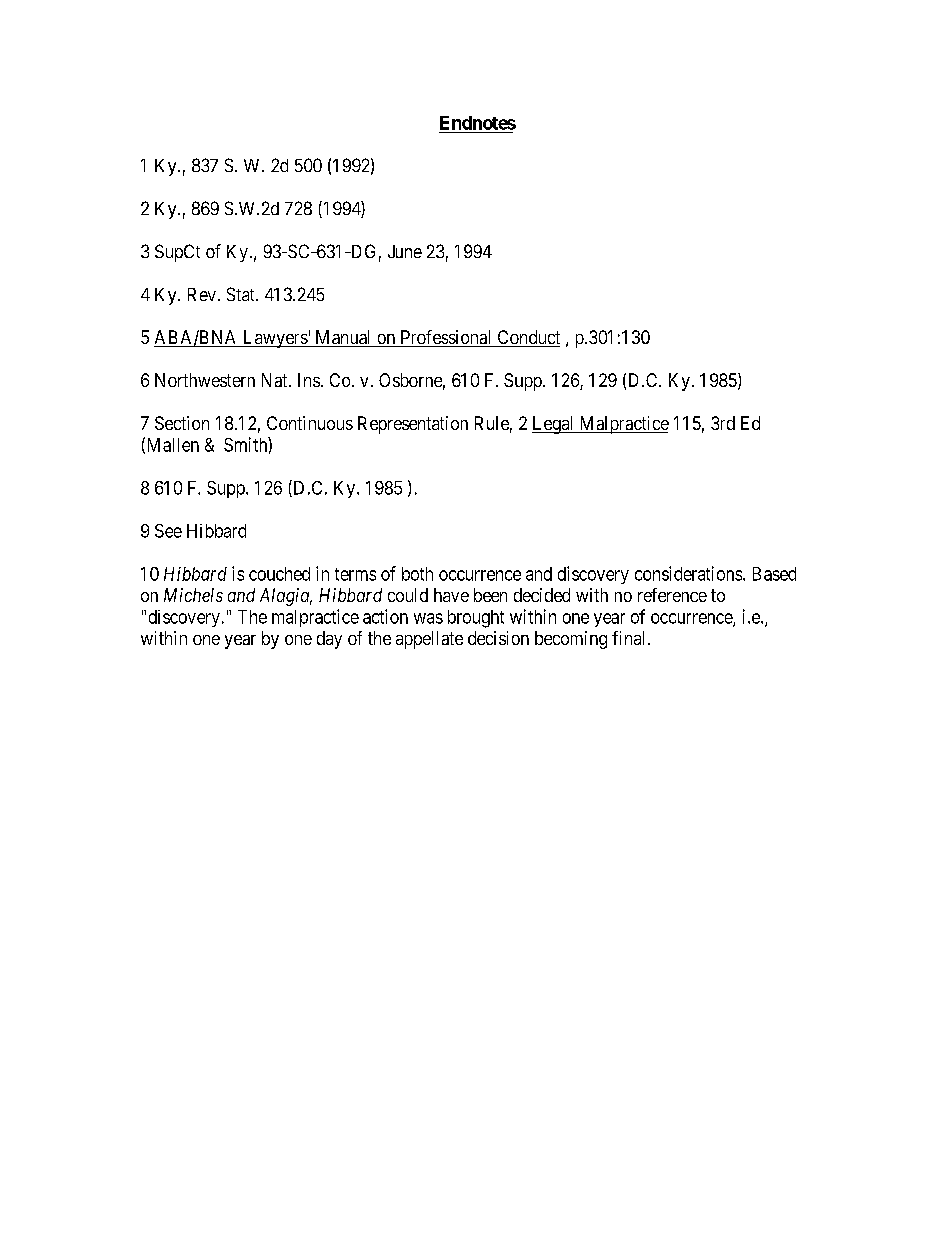  Describe the element at coordinates (205, 380) in the document. I see `Northwestern` at that location.
